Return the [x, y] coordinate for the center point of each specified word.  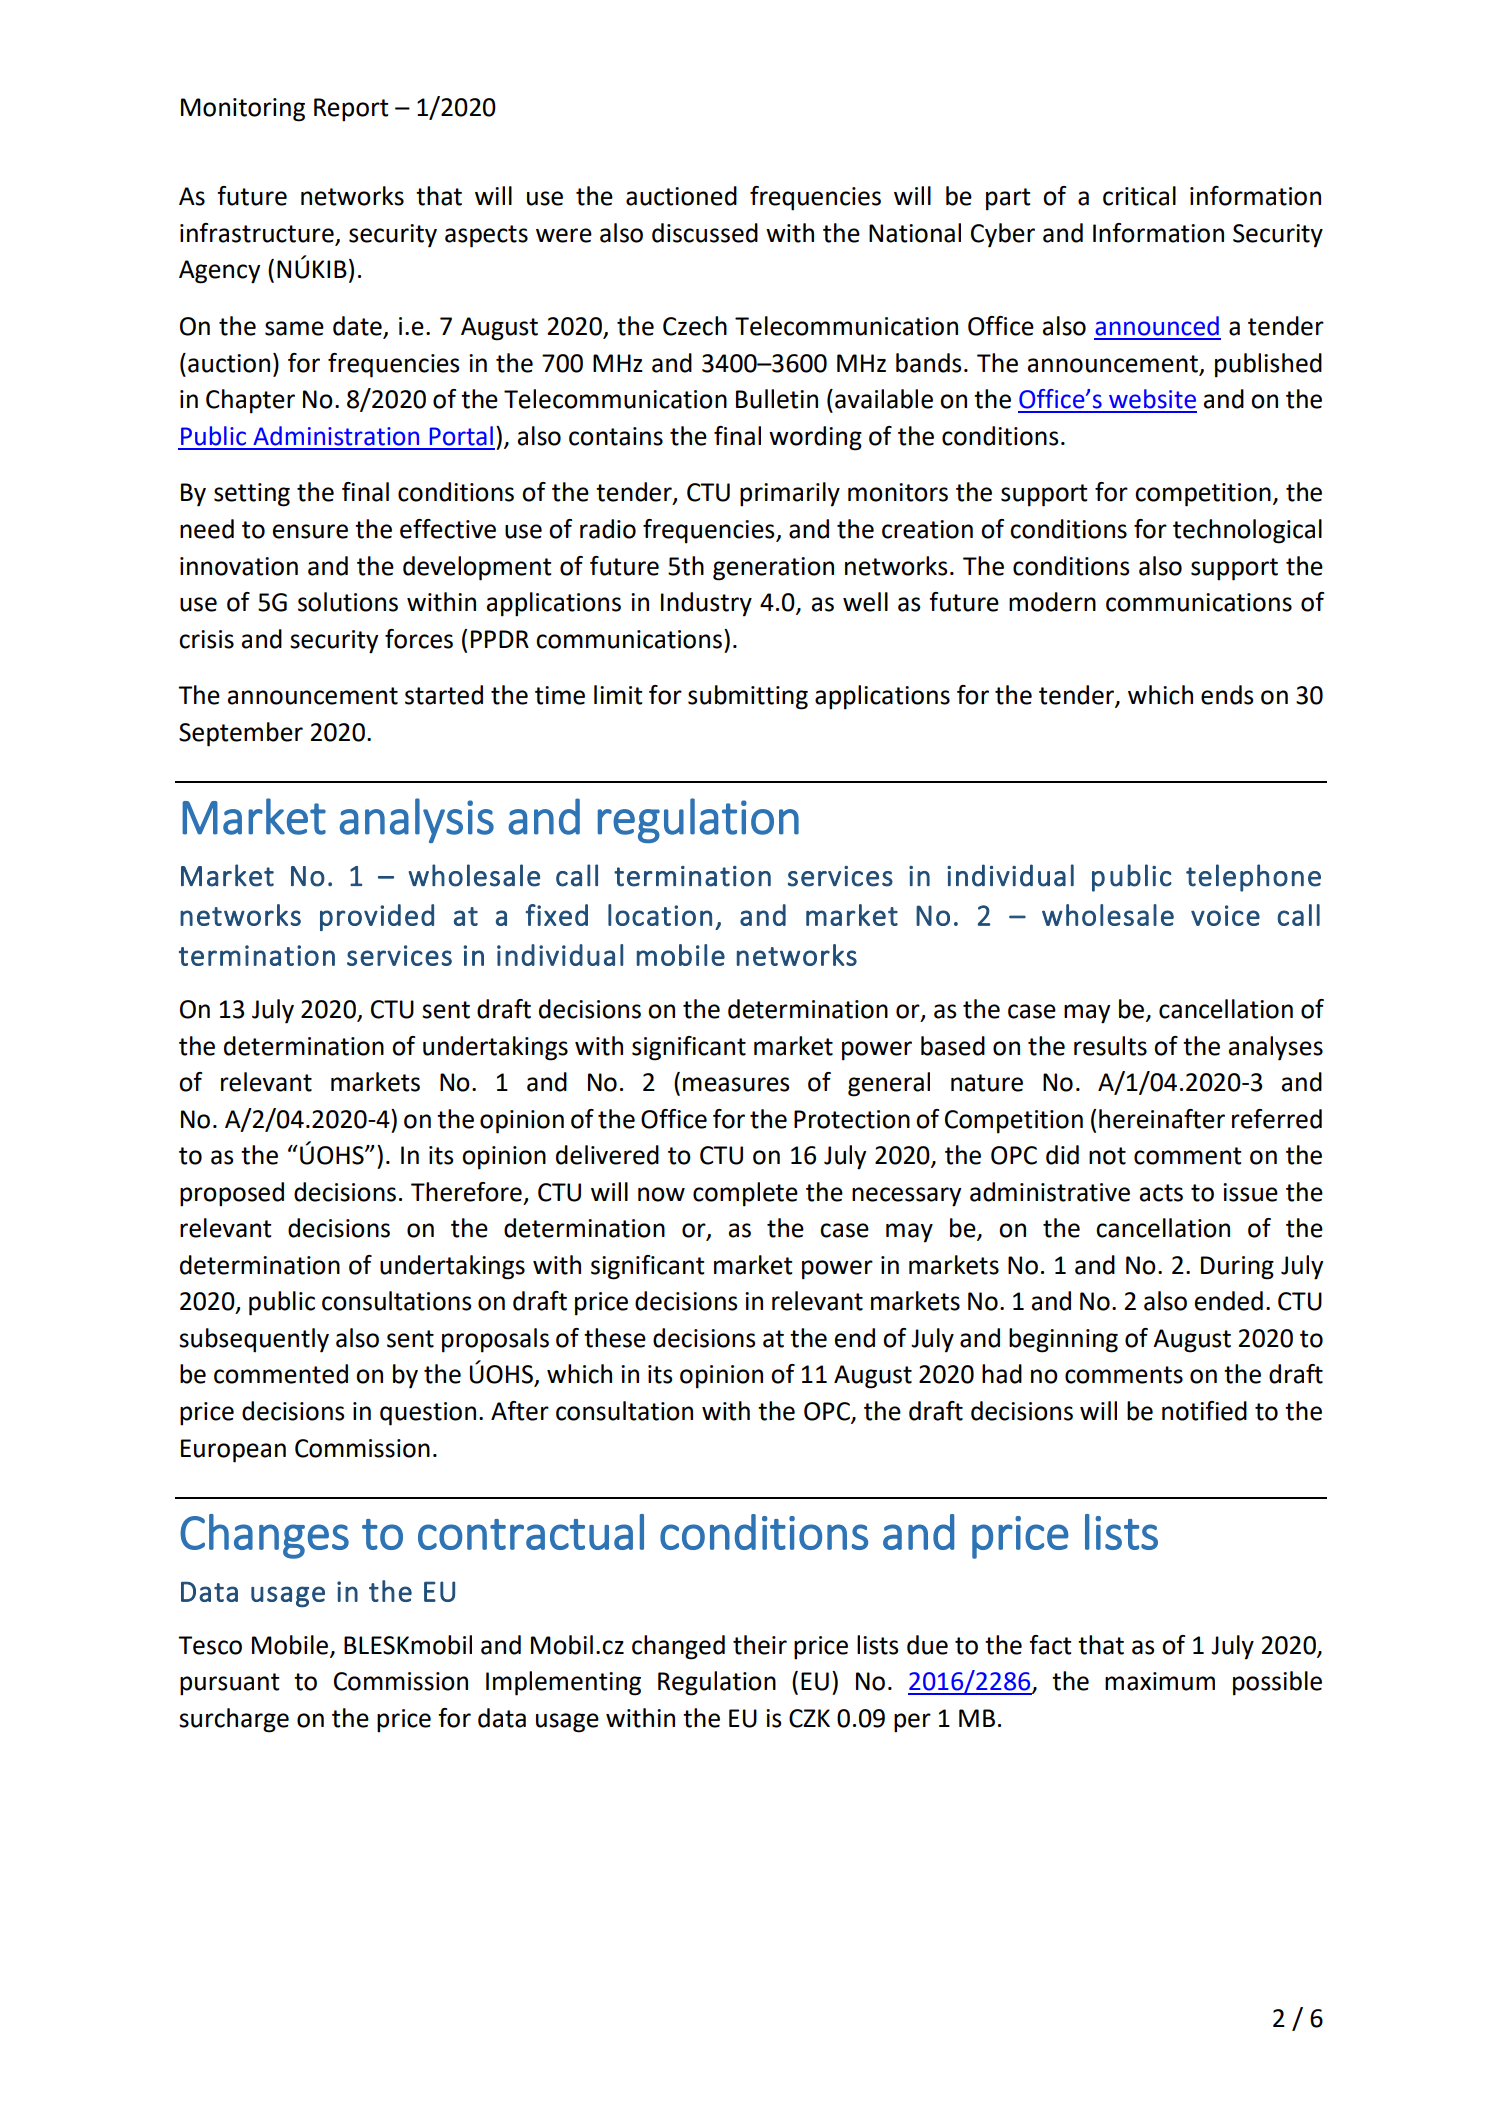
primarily [790, 494]
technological [1247, 531]
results [1110, 1046]
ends [1227, 695]
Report [351, 110]
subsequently [254, 1340]
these [615, 1338]
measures [736, 1084]
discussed [705, 233]
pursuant [229, 1684]
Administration [336, 436]
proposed [232, 1194]
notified [1204, 1411]
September [241, 734]
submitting [748, 697]
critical [1139, 196]
